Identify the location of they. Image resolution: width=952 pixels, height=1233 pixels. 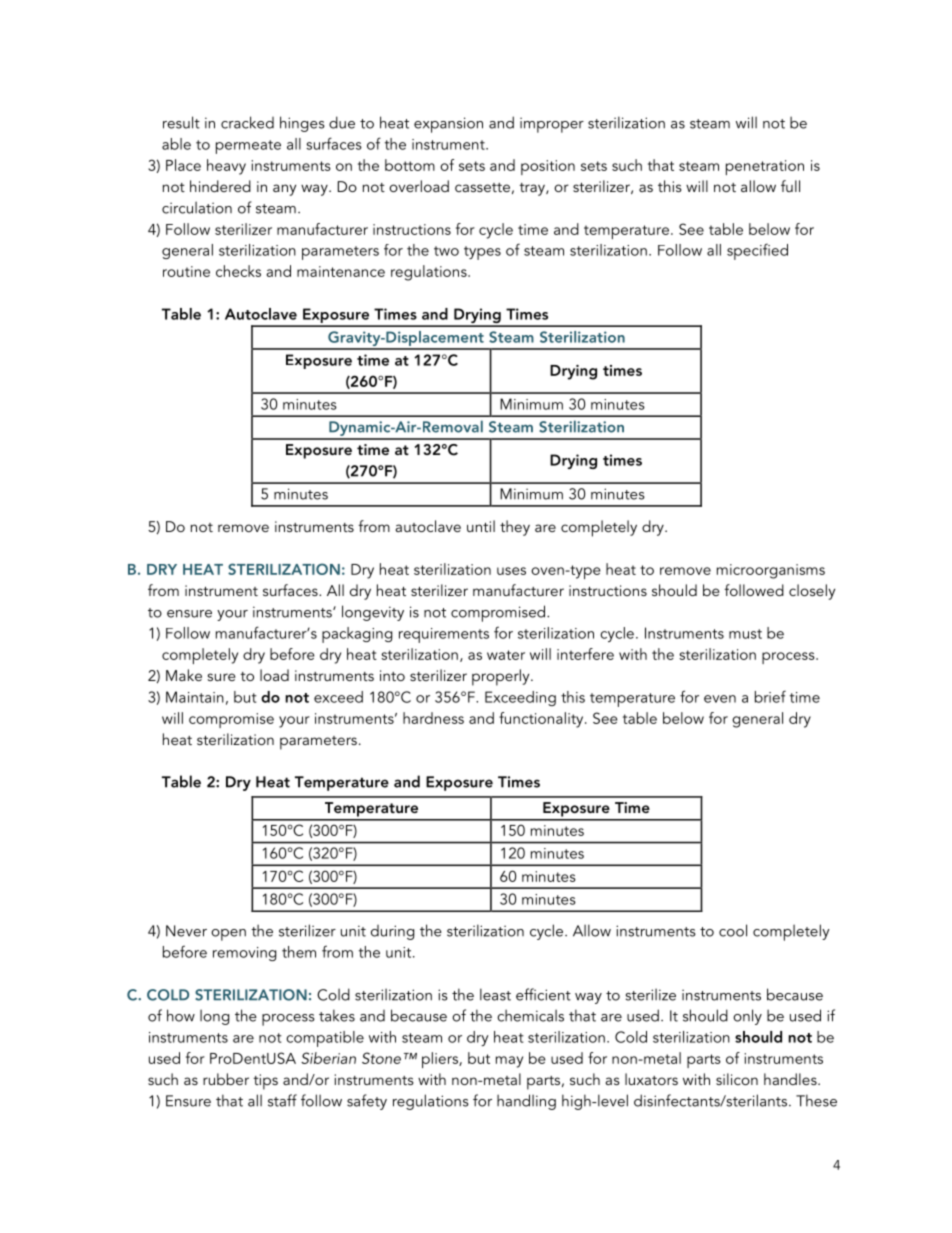
(515, 528).
